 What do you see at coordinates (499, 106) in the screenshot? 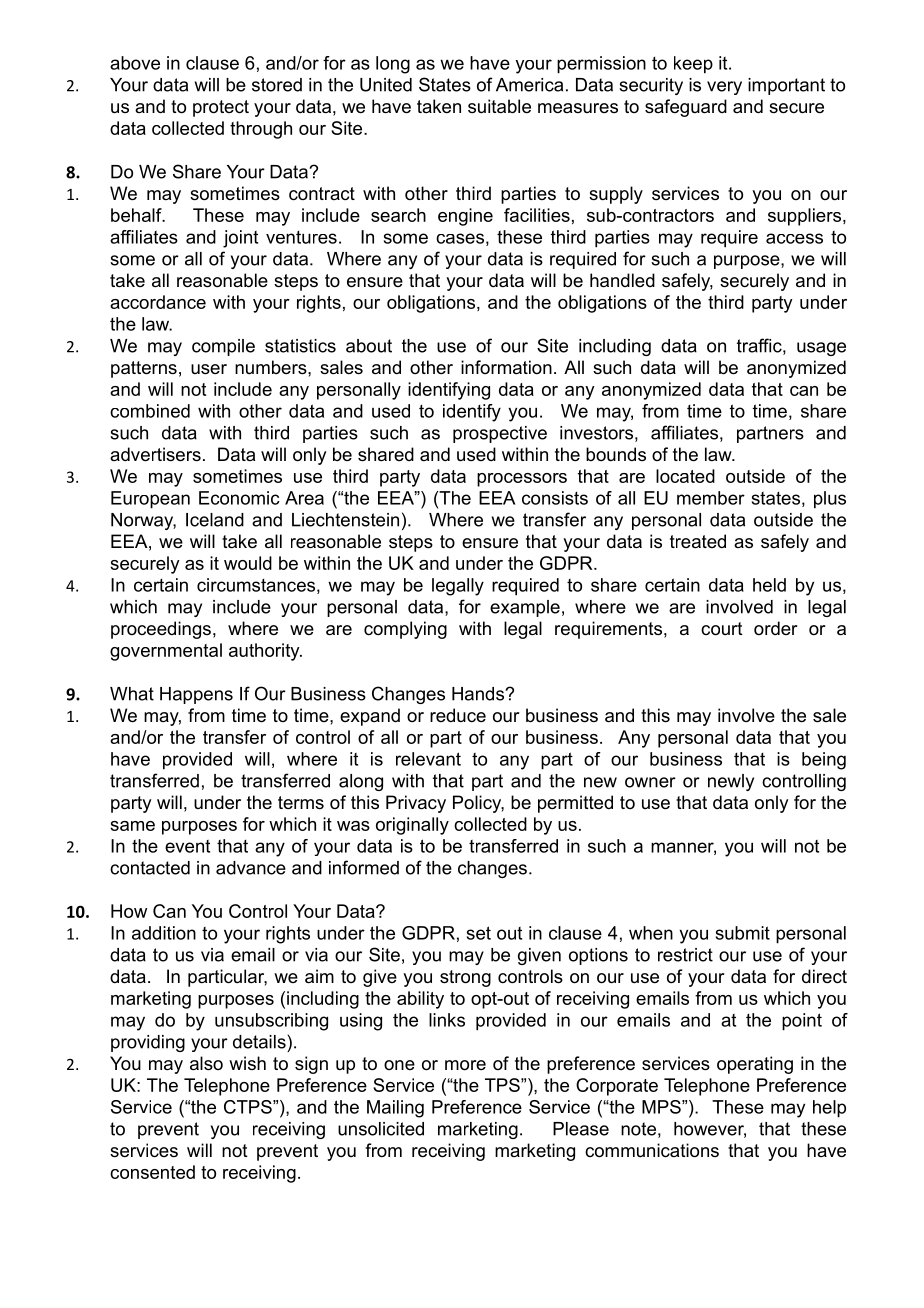
I see `suitable` at bounding box center [499, 106].
